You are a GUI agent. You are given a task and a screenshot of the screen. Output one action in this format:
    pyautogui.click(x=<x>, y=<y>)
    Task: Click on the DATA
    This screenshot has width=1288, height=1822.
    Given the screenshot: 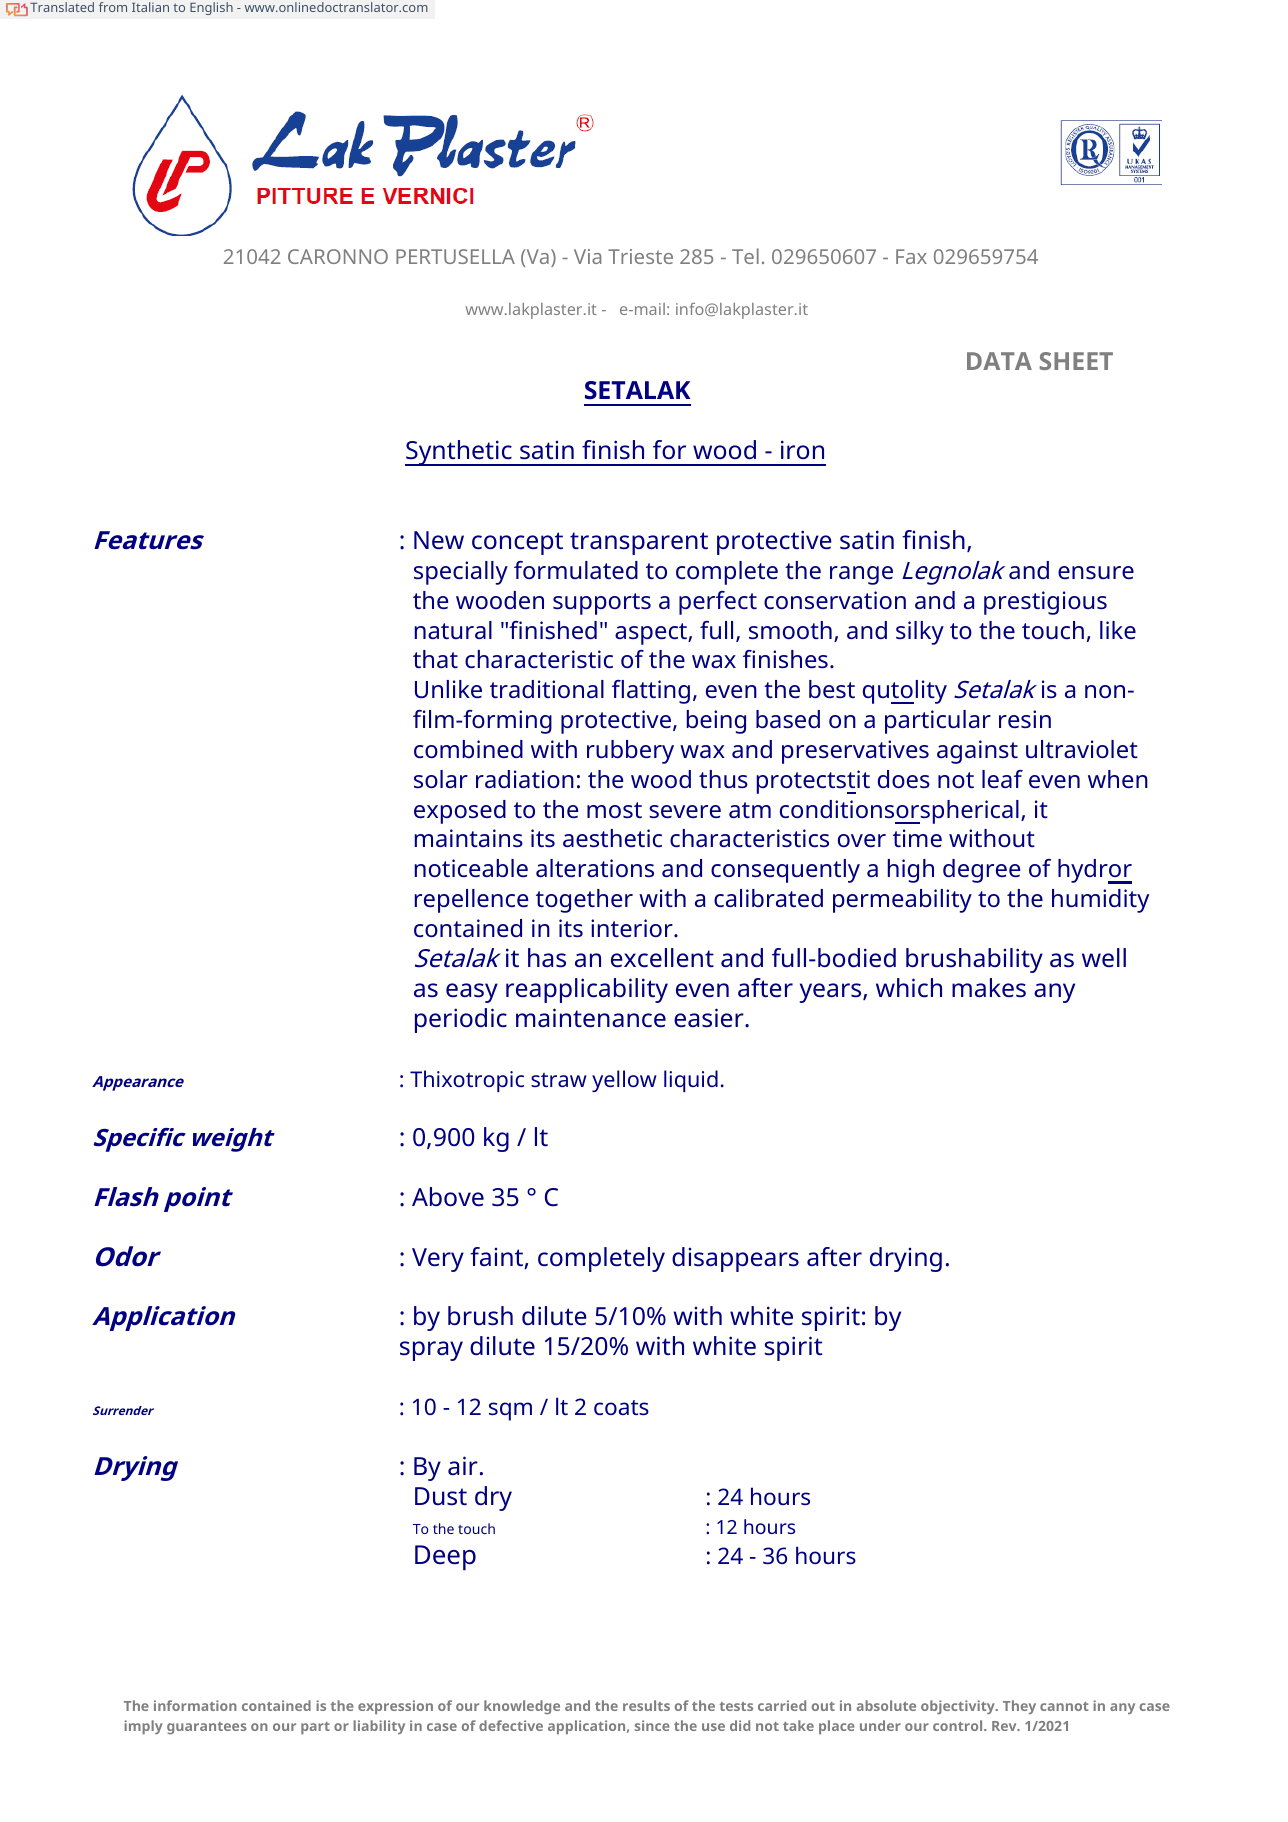 What is the action you would take?
    pyautogui.click(x=999, y=361)
